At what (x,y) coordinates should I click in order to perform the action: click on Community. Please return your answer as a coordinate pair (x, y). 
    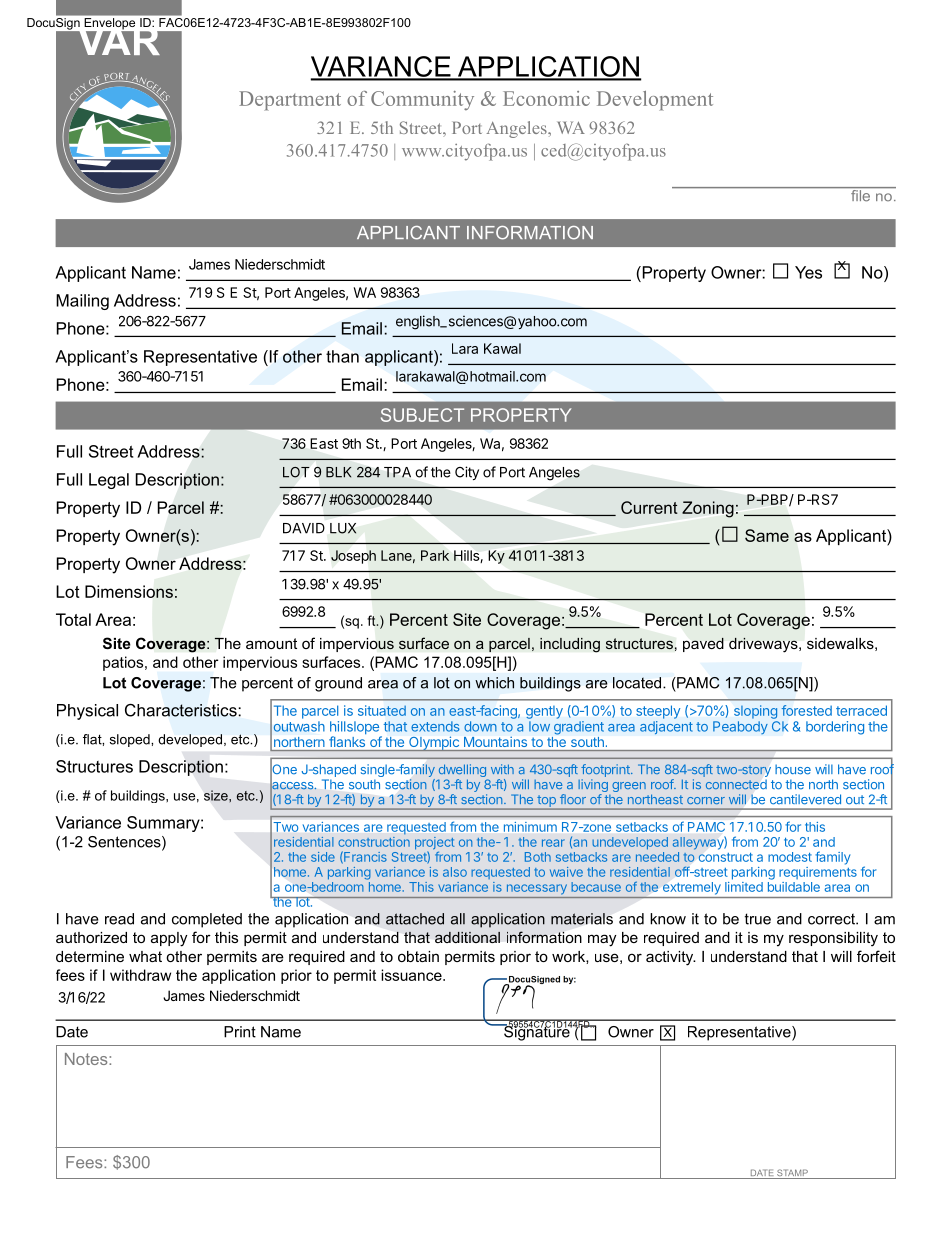
    Looking at the image, I should click on (422, 101).
